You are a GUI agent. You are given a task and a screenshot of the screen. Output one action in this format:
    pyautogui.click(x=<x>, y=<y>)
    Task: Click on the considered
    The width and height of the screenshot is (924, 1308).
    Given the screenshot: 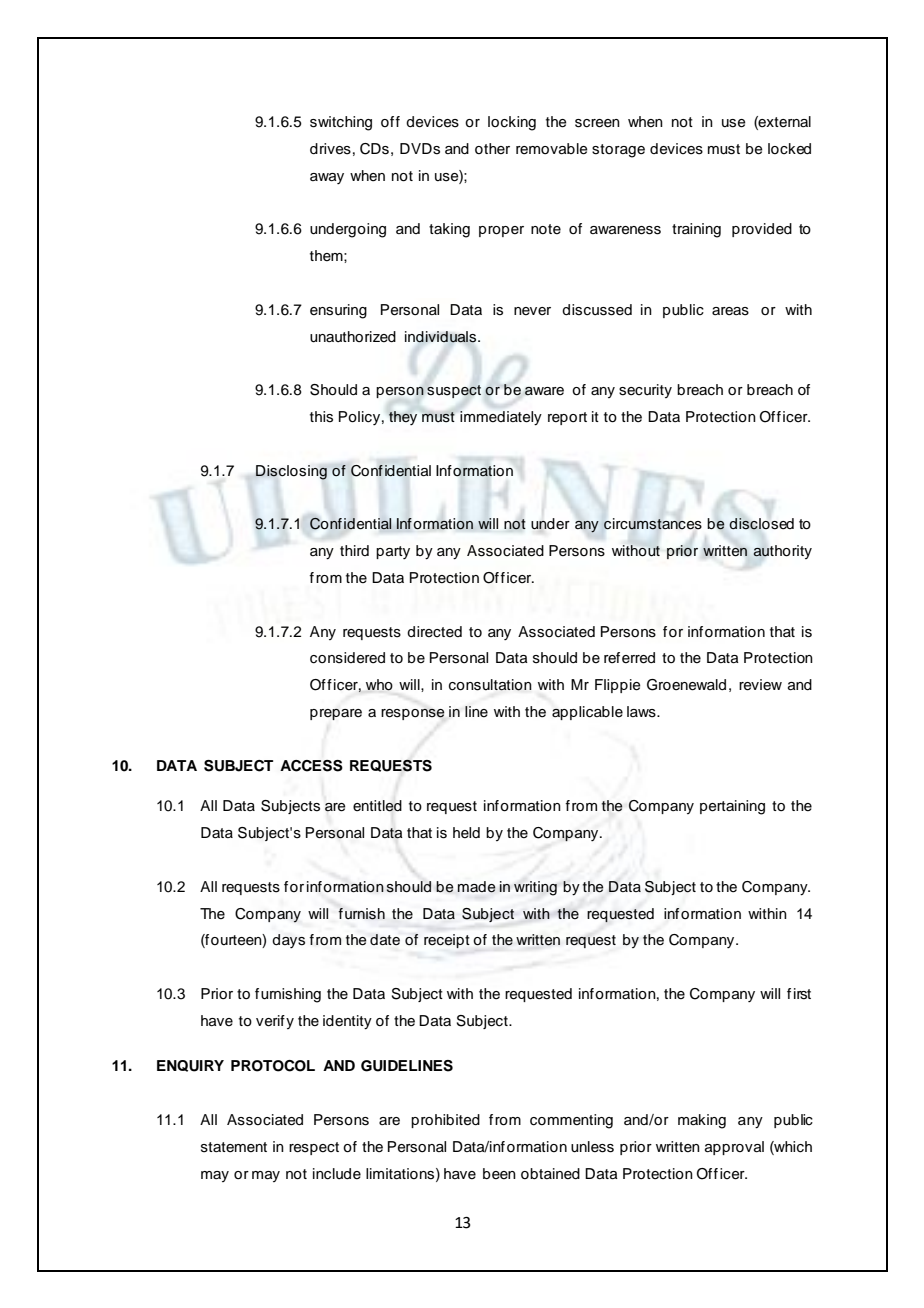 What is the action you would take?
    pyautogui.click(x=347, y=658)
